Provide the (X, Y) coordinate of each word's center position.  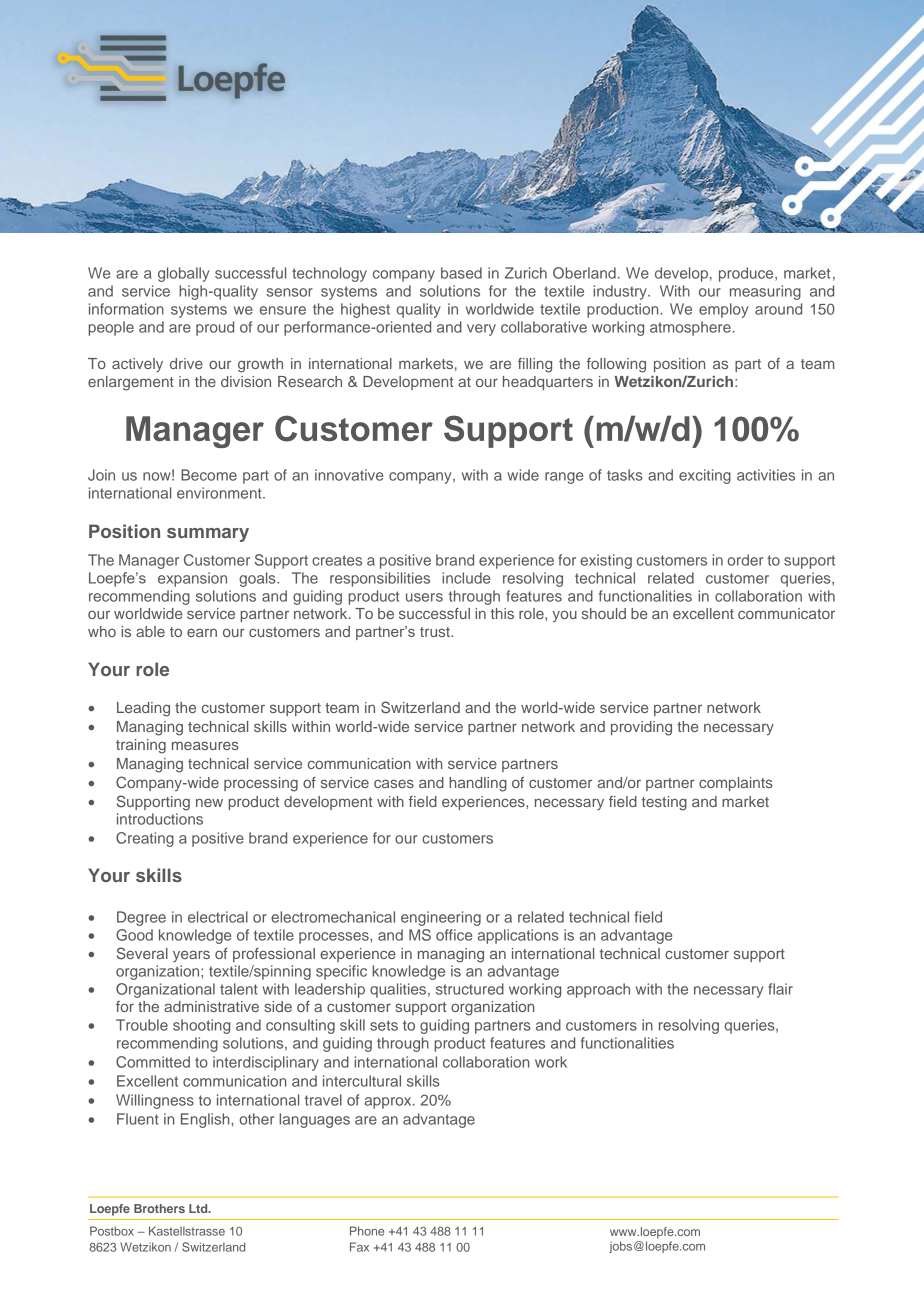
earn (202, 632)
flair (780, 989)
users (424, 597)
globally (183, 274)
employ (723, 310)
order (745, 560)
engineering (441, 918)
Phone (367, 1231)
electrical (218, 917)
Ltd (199, 1208)
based (461, 273)
